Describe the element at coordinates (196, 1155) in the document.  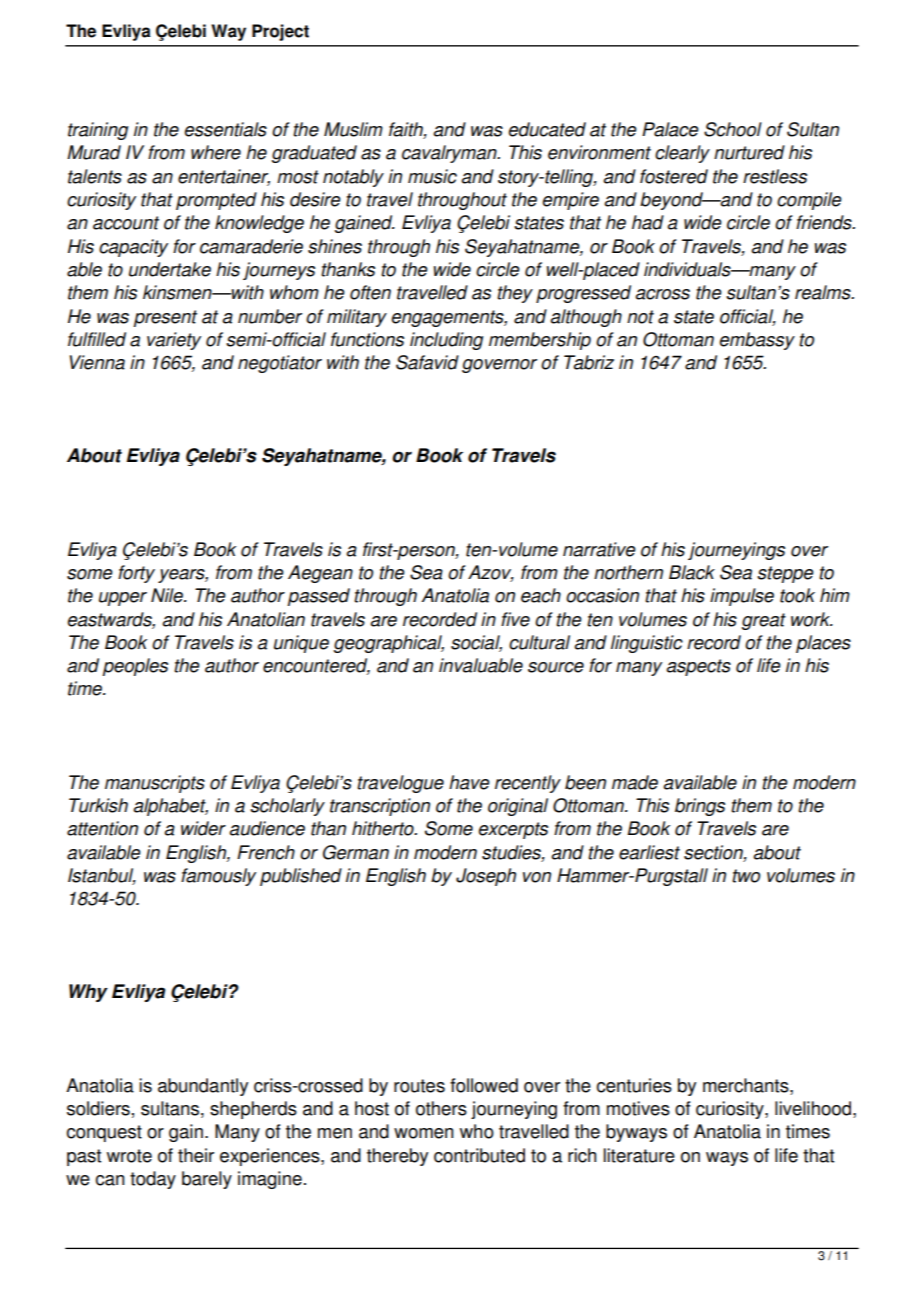
I see `their` at that location.
